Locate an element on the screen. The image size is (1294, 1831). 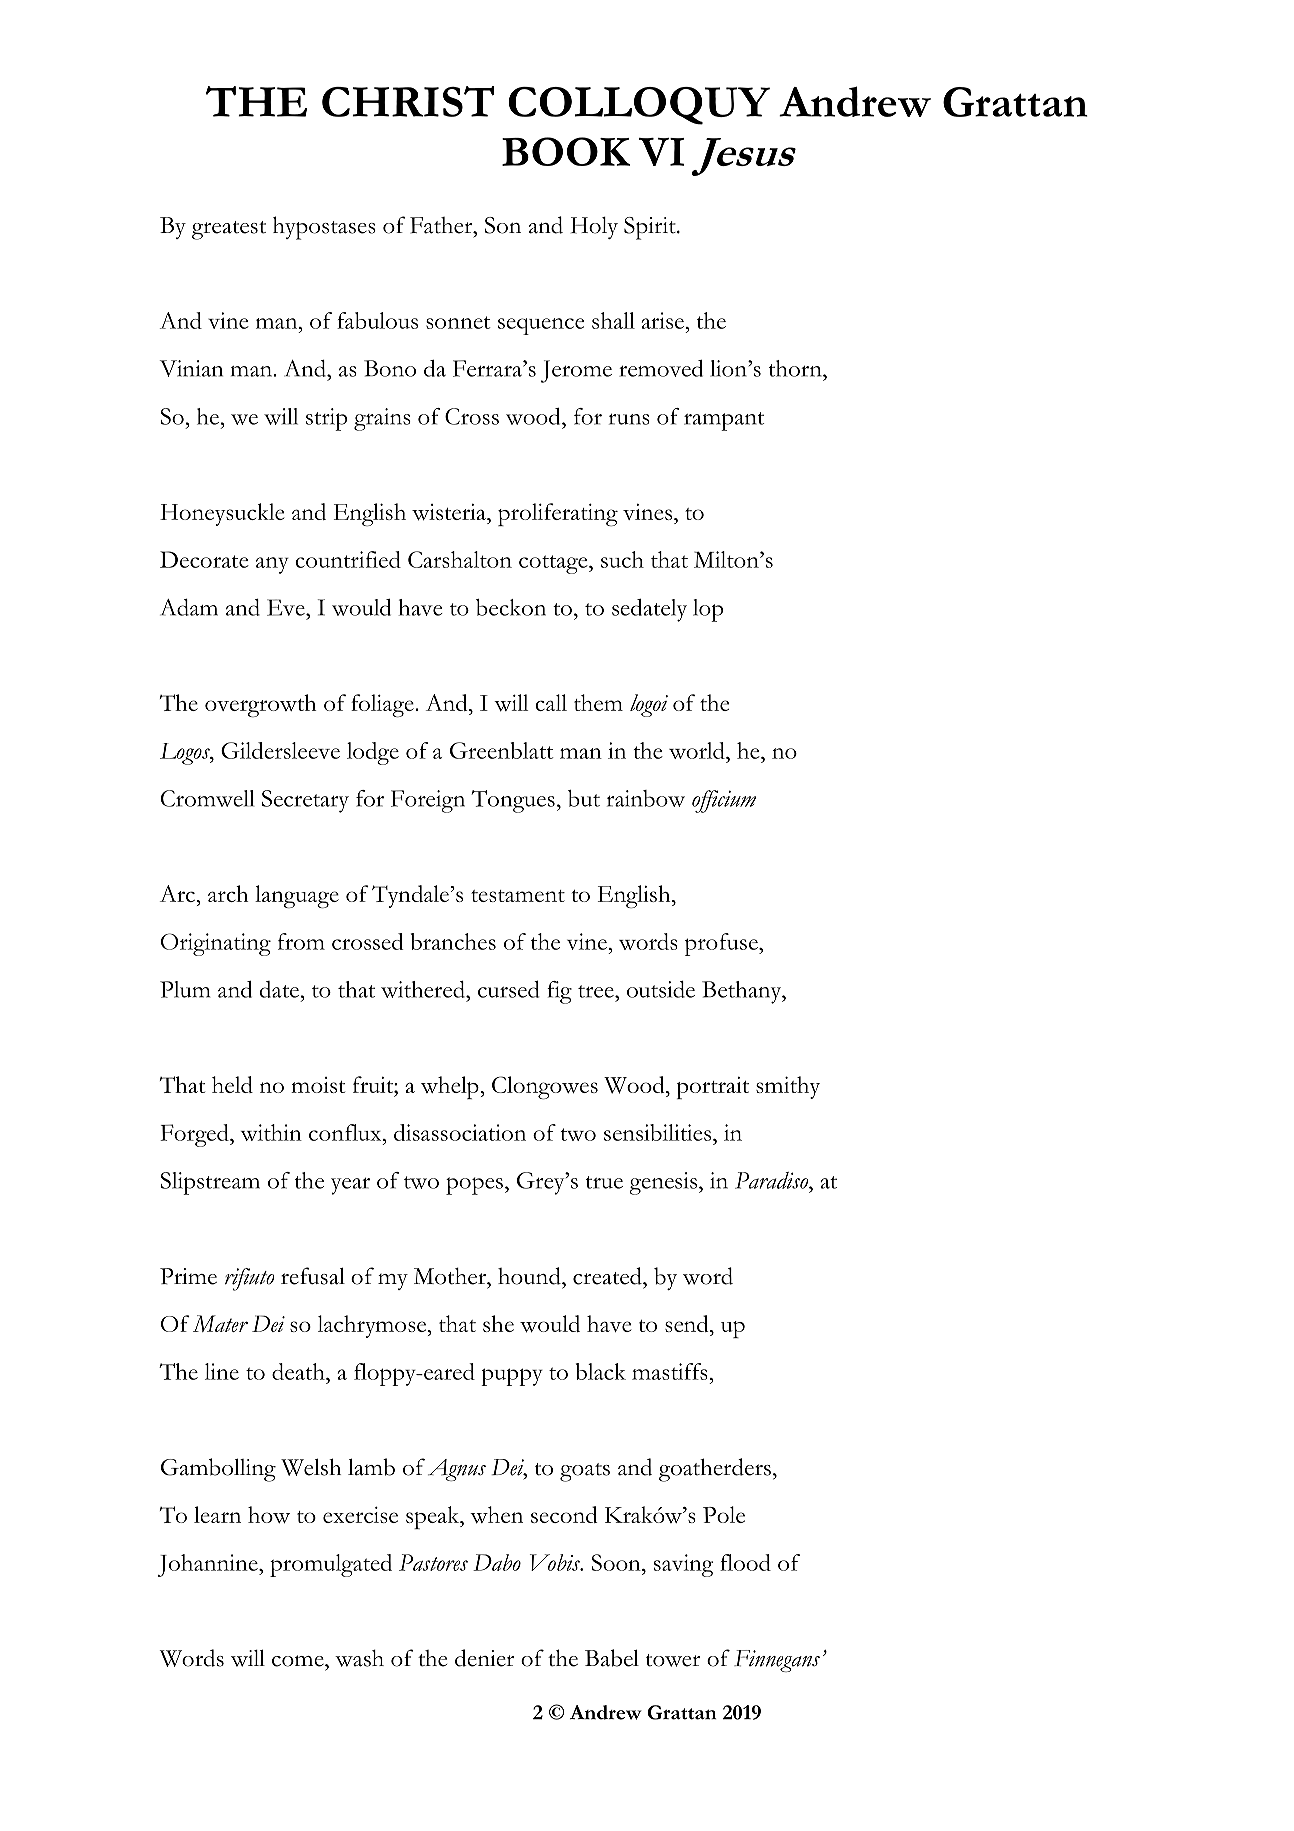
profuse is located at coordinates (722, 944).
